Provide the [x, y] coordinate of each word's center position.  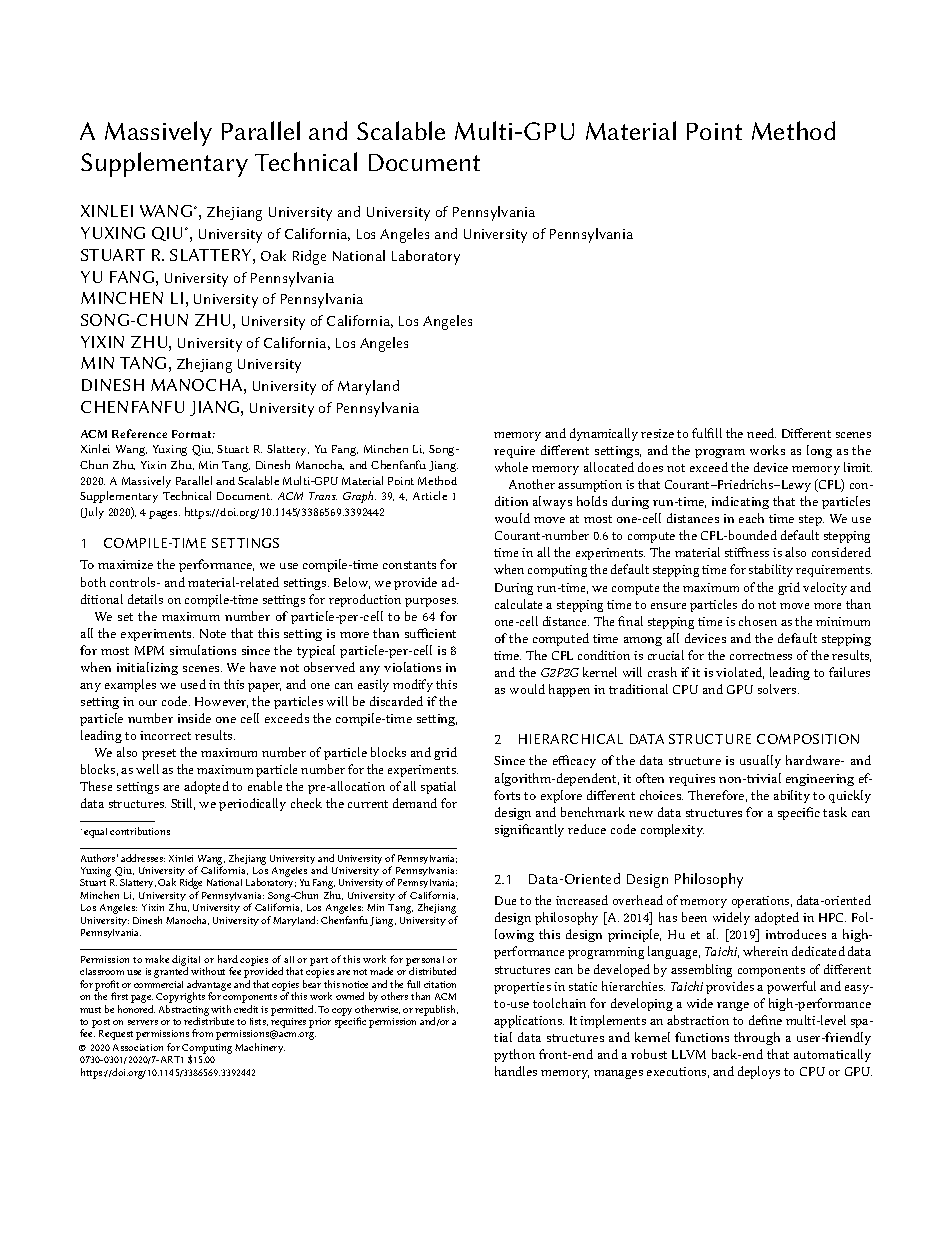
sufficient [430, 633]
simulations [203, 650]
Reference [139, 433]
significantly [529, 830]
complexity [672, 830]
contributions [140, 831]
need [761, 433]
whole [511, 467]
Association [138, 1047]
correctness [761, 656]
